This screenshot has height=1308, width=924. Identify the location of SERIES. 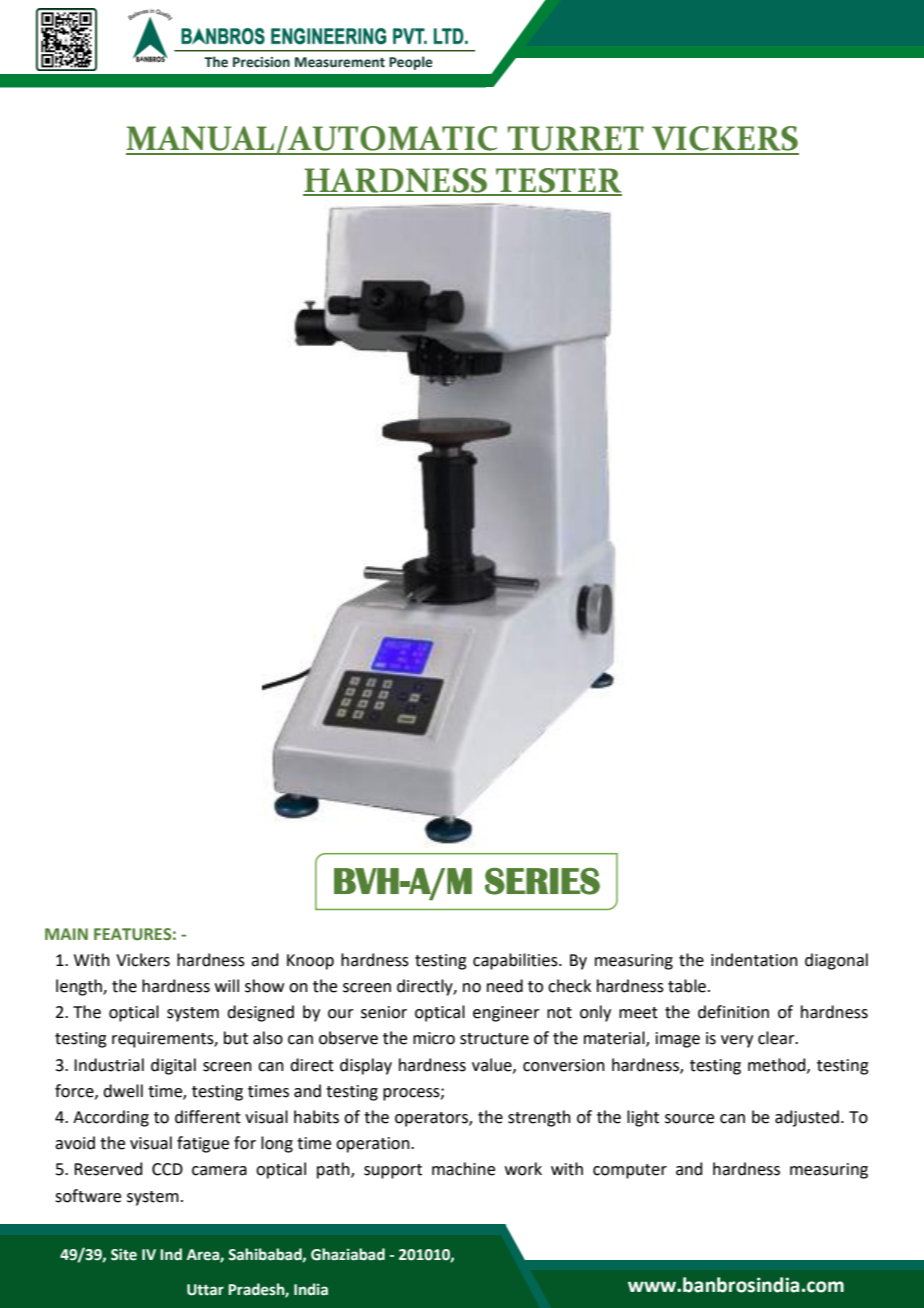
(542, 881).
